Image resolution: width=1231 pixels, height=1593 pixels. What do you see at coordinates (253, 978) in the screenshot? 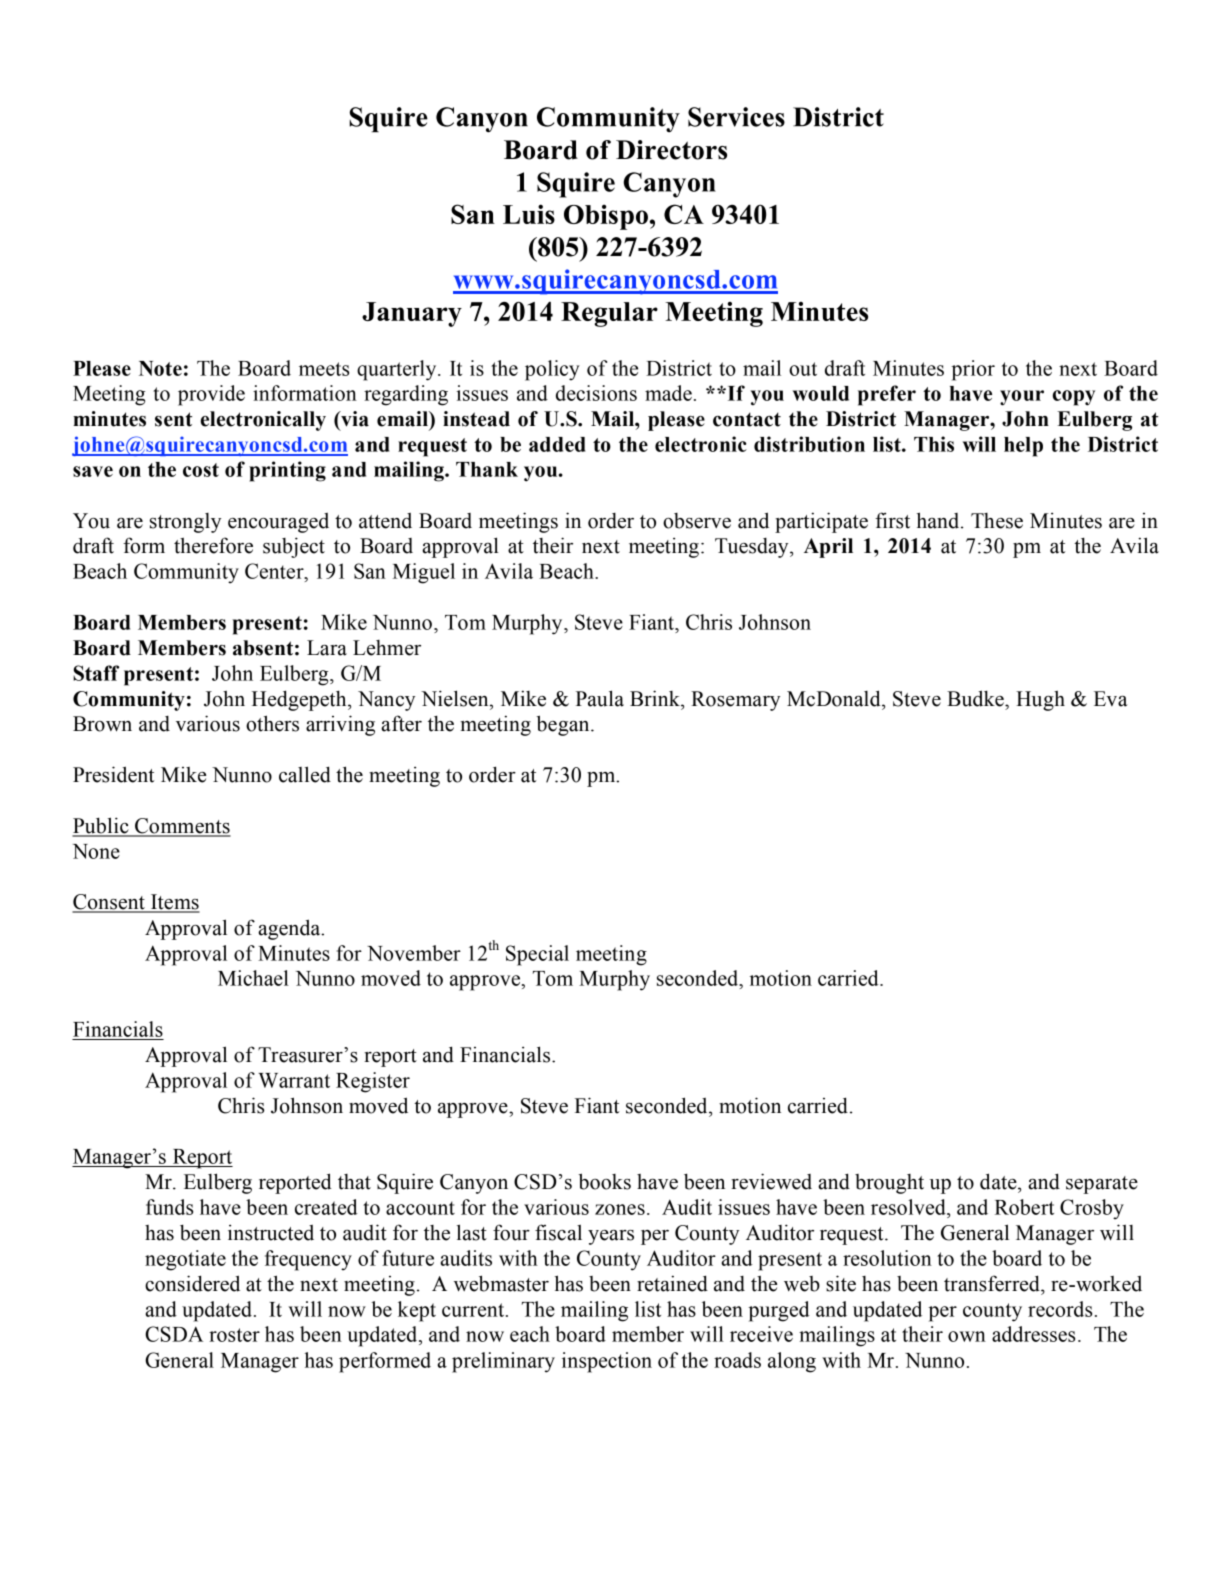
I see `Michael` at bounding box center [253, 978].
